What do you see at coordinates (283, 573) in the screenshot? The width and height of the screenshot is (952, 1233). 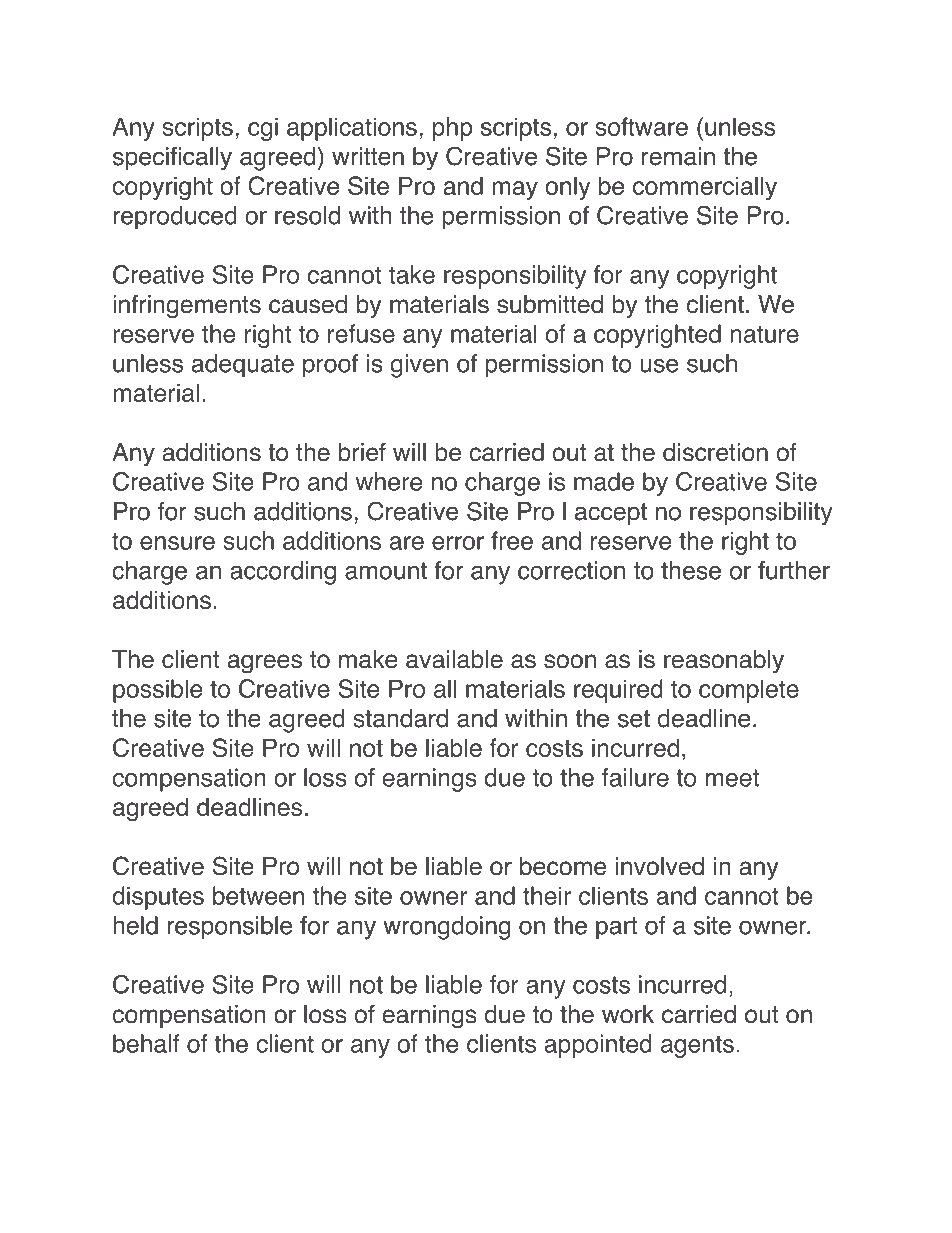 I see `according` at bounding box center [283, 573].
